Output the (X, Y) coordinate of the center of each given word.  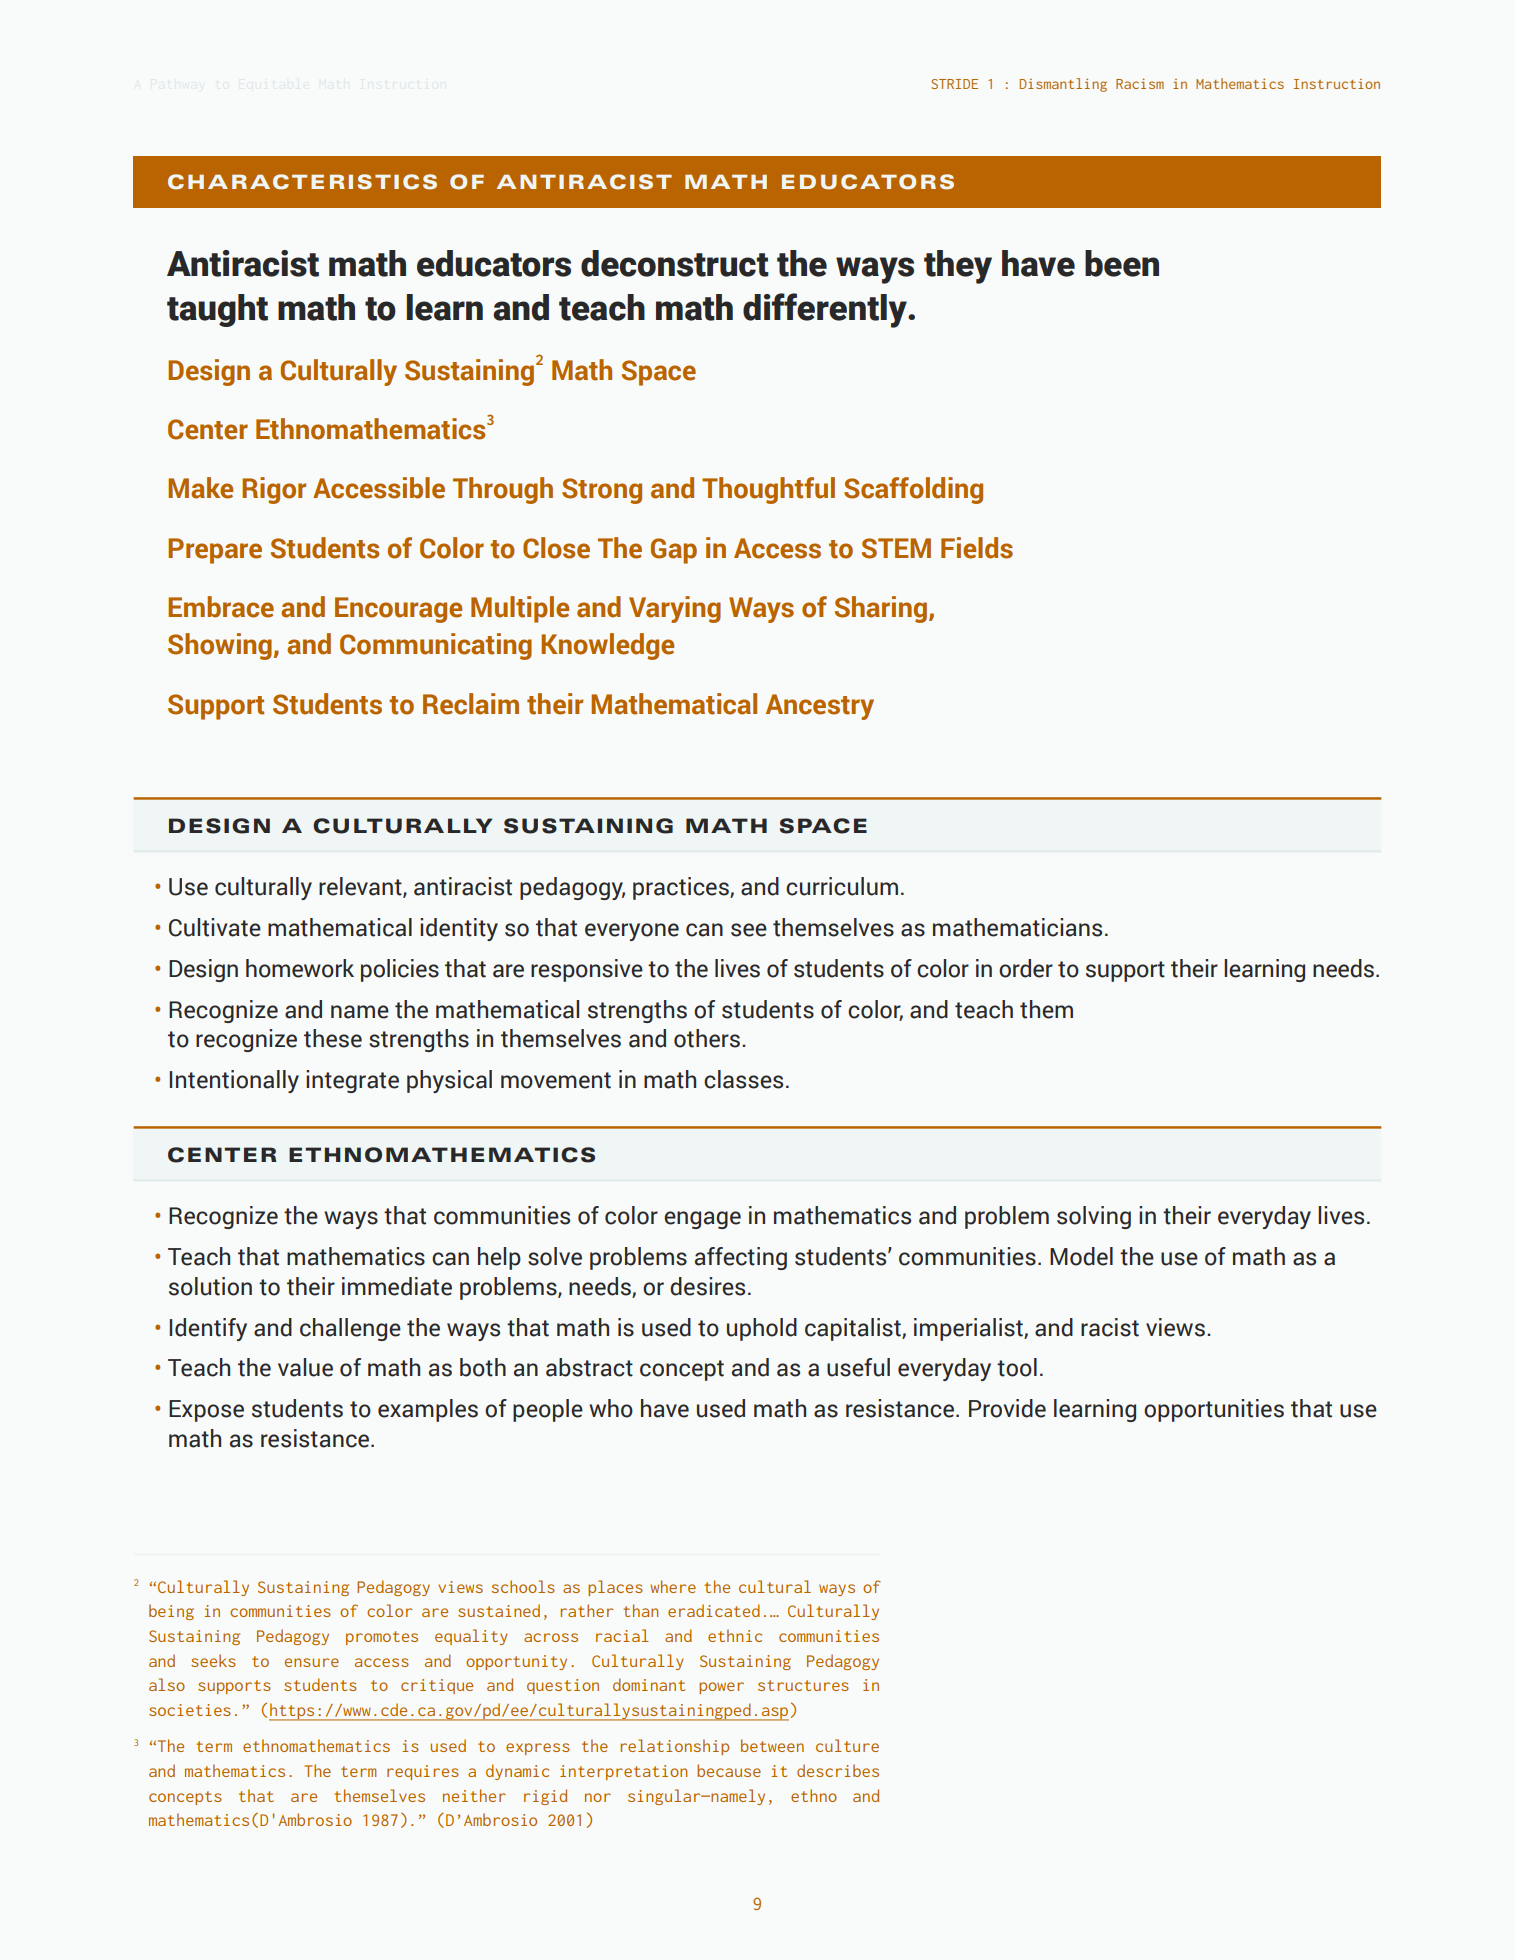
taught (217, 310)
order (1026, 968)
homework (300, 968)
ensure (312, 1662)
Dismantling (1063, 85)
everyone (632, 932)
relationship (674, 1747)
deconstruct (675, 263)
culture (847, 1745)
